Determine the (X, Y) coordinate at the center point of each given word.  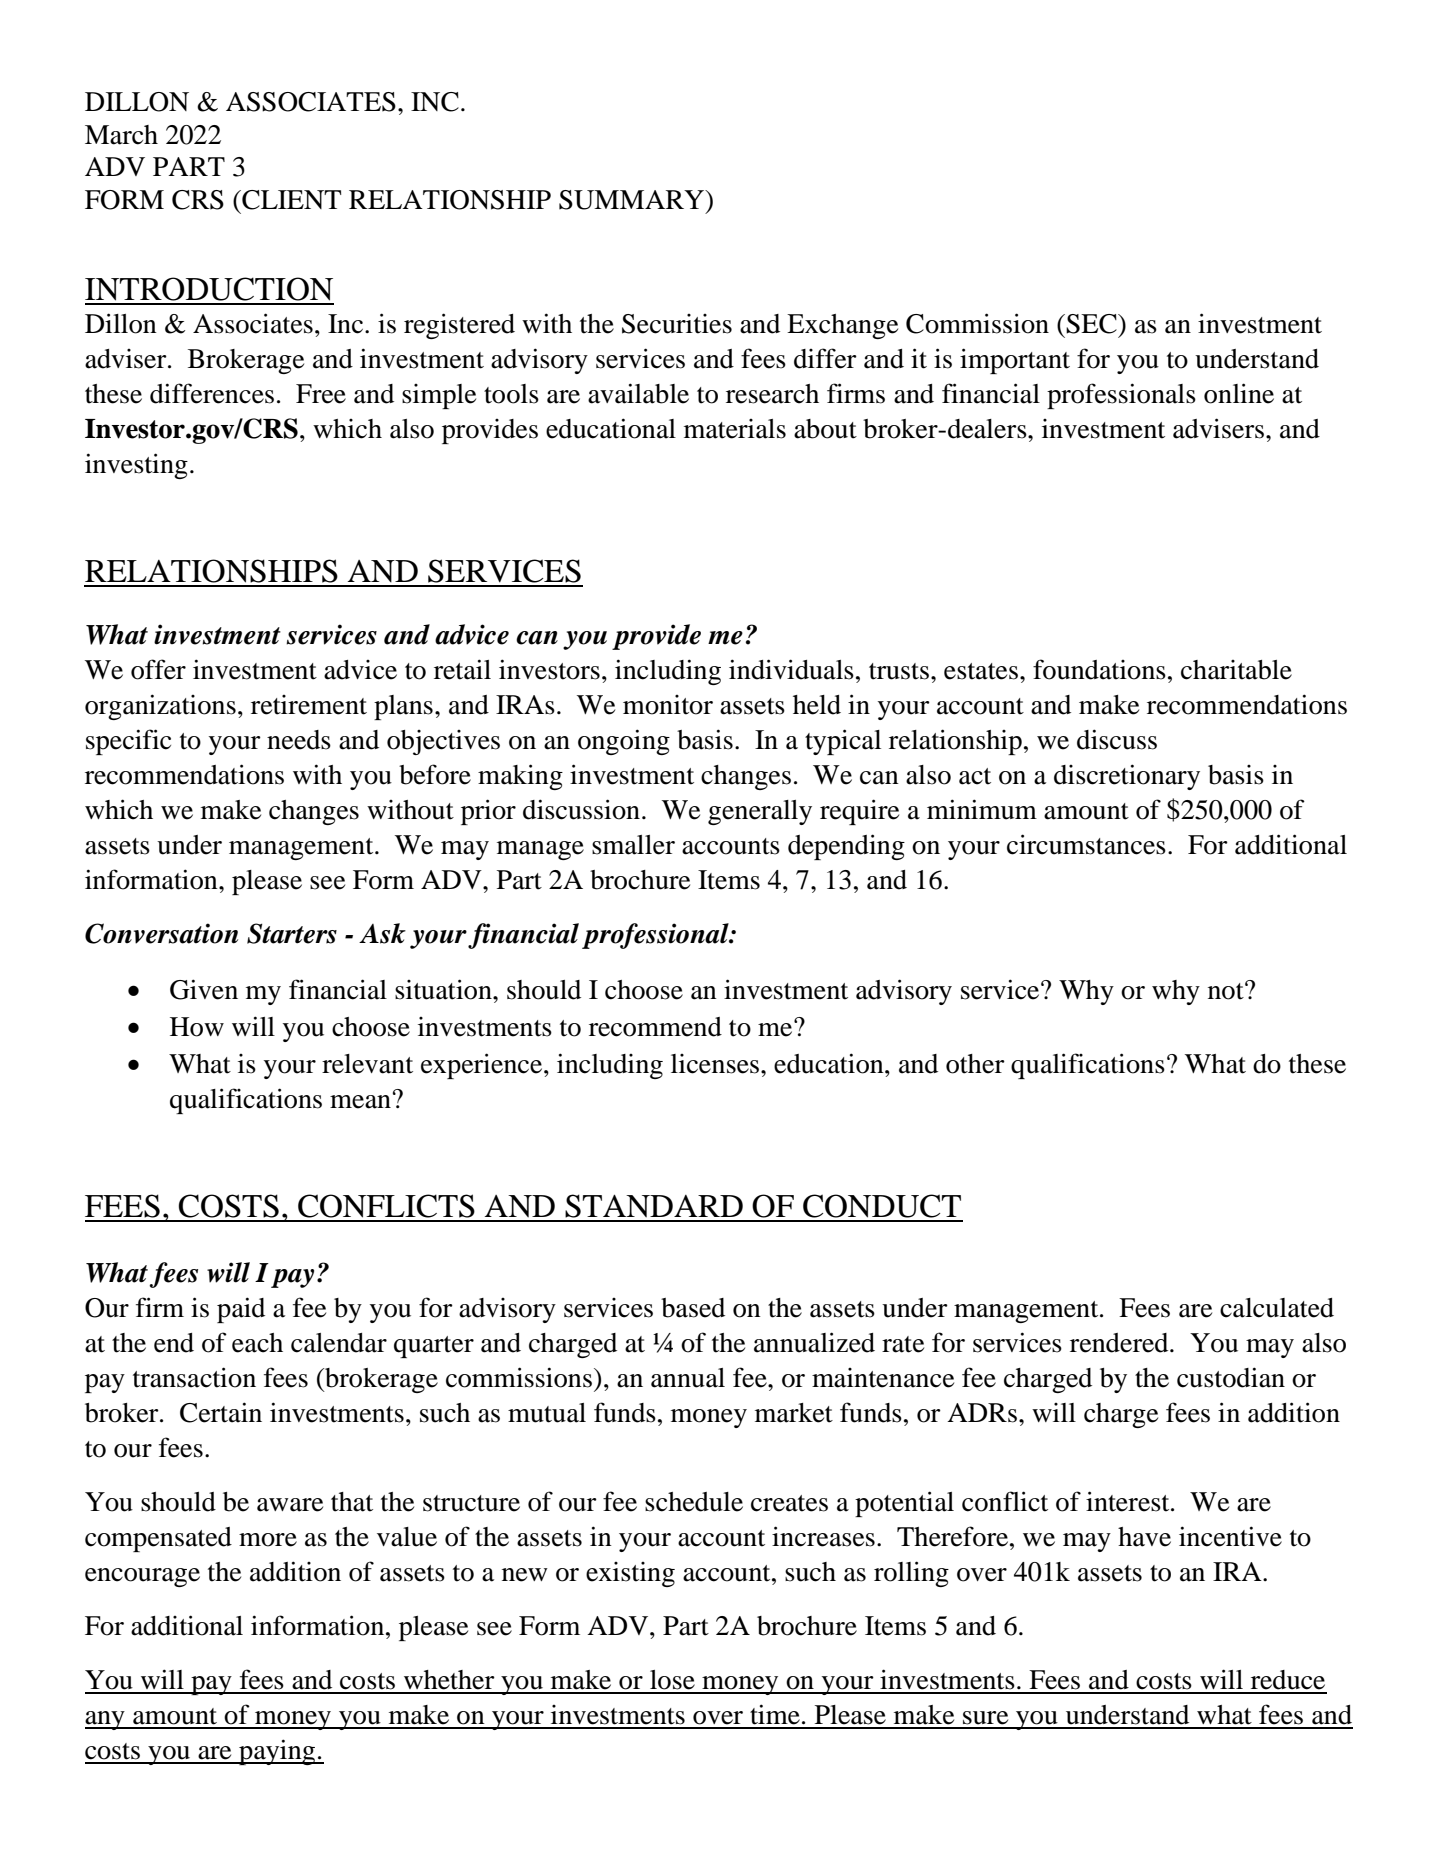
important (1015, 361)
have (1144, 1537)
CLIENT (290, 200)
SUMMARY (633, 200)
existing (630, 1574)
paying (277, 1752)
